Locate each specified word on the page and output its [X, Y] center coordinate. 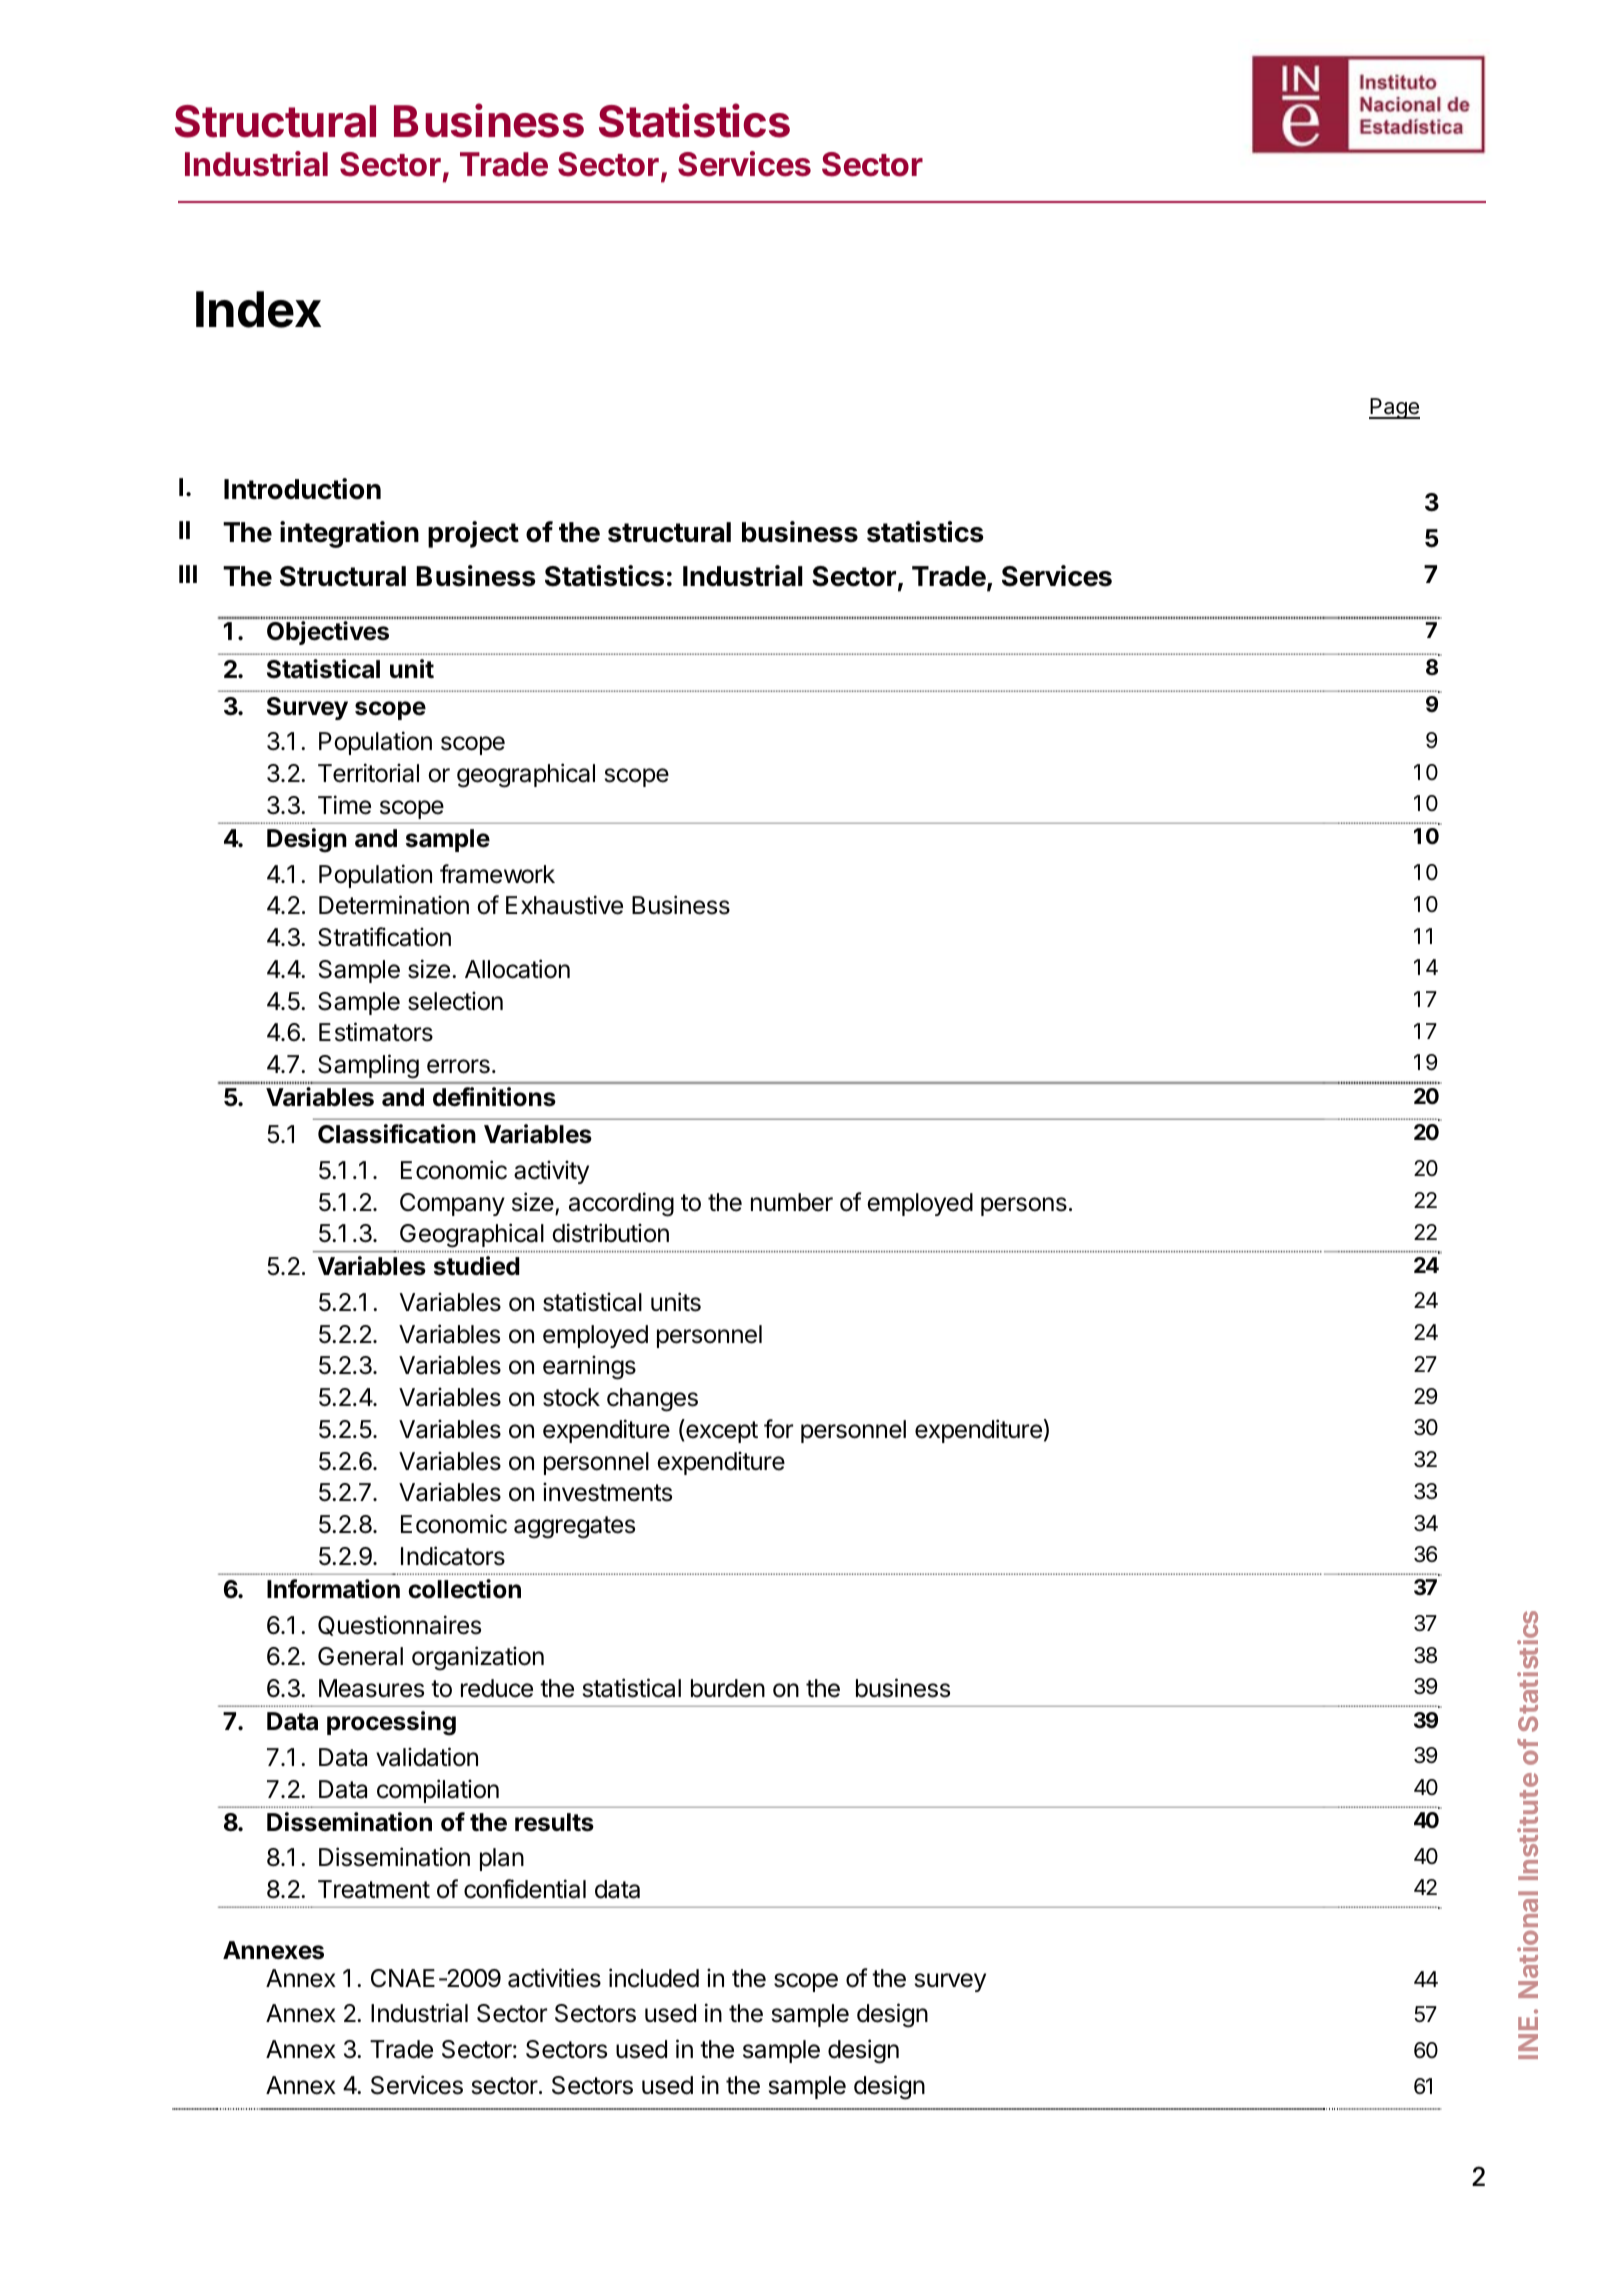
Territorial [368, 773]
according [621, 1204]
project [473, 534]
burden [728, 1688]
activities [554, 1978]
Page [1394, 408]
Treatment [374, 1889]
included [654, 1978]
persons [1024, 1206]
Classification [397, 1134]
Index [258, 309]
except [722, 1432]
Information [333, 1589]
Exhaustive [564, 905]
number [792, 1202]
